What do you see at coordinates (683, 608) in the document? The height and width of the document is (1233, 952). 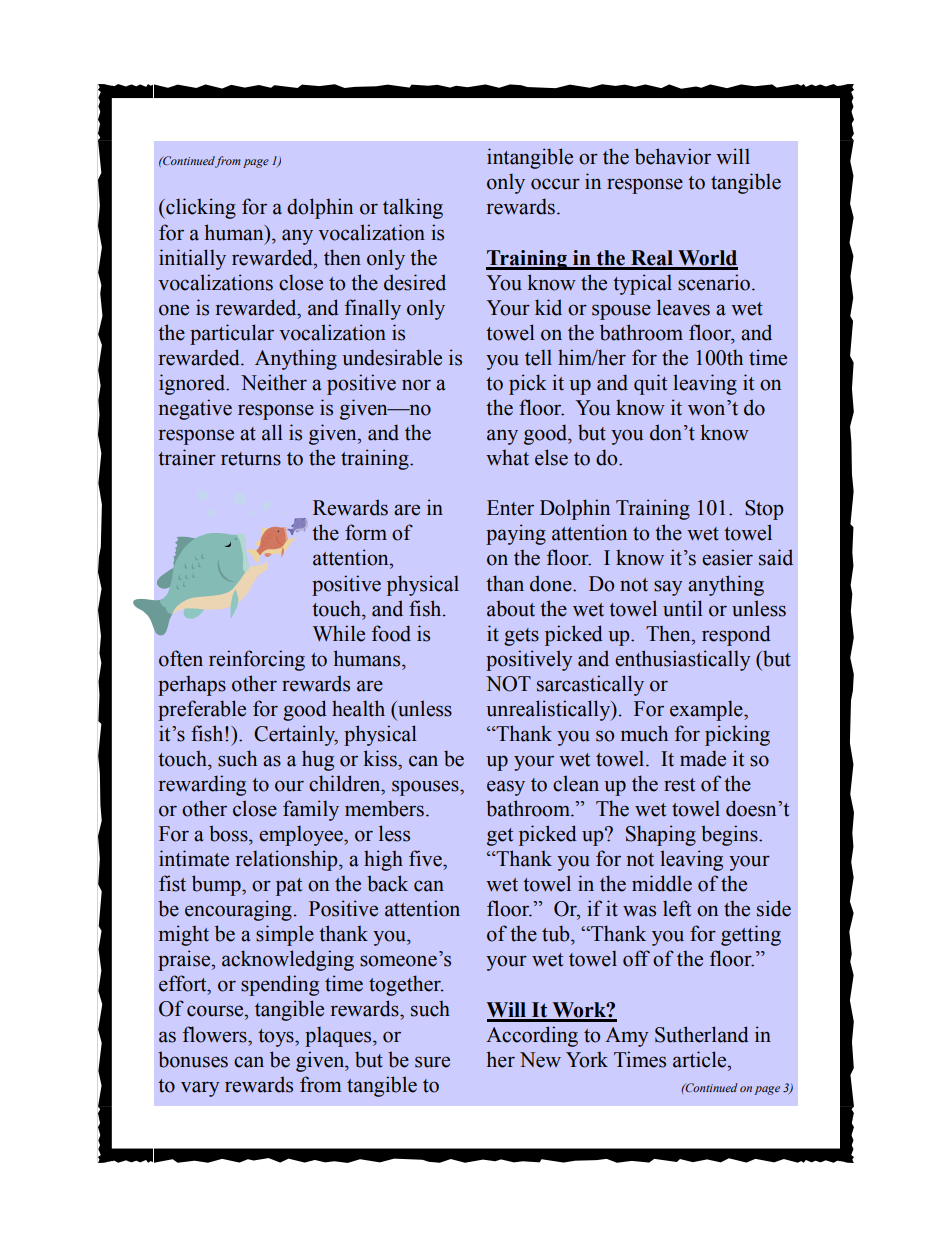 I see `until` at bounding box center [683, 608].
